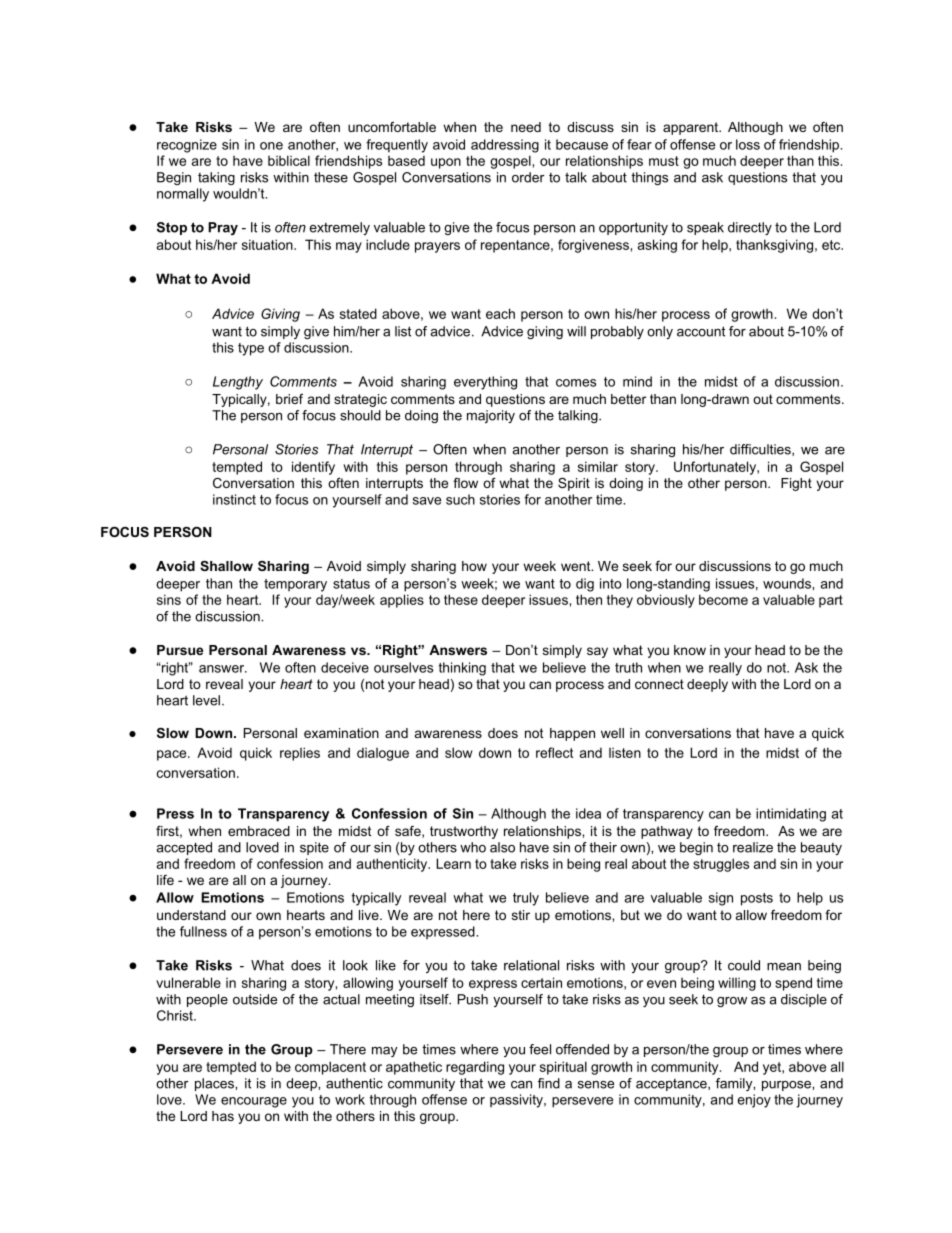 The height and width of the screenshot is (1233, 952). Describe the element at coordinates (554, 752) in the screenshot. I see `reflect` at that location.
